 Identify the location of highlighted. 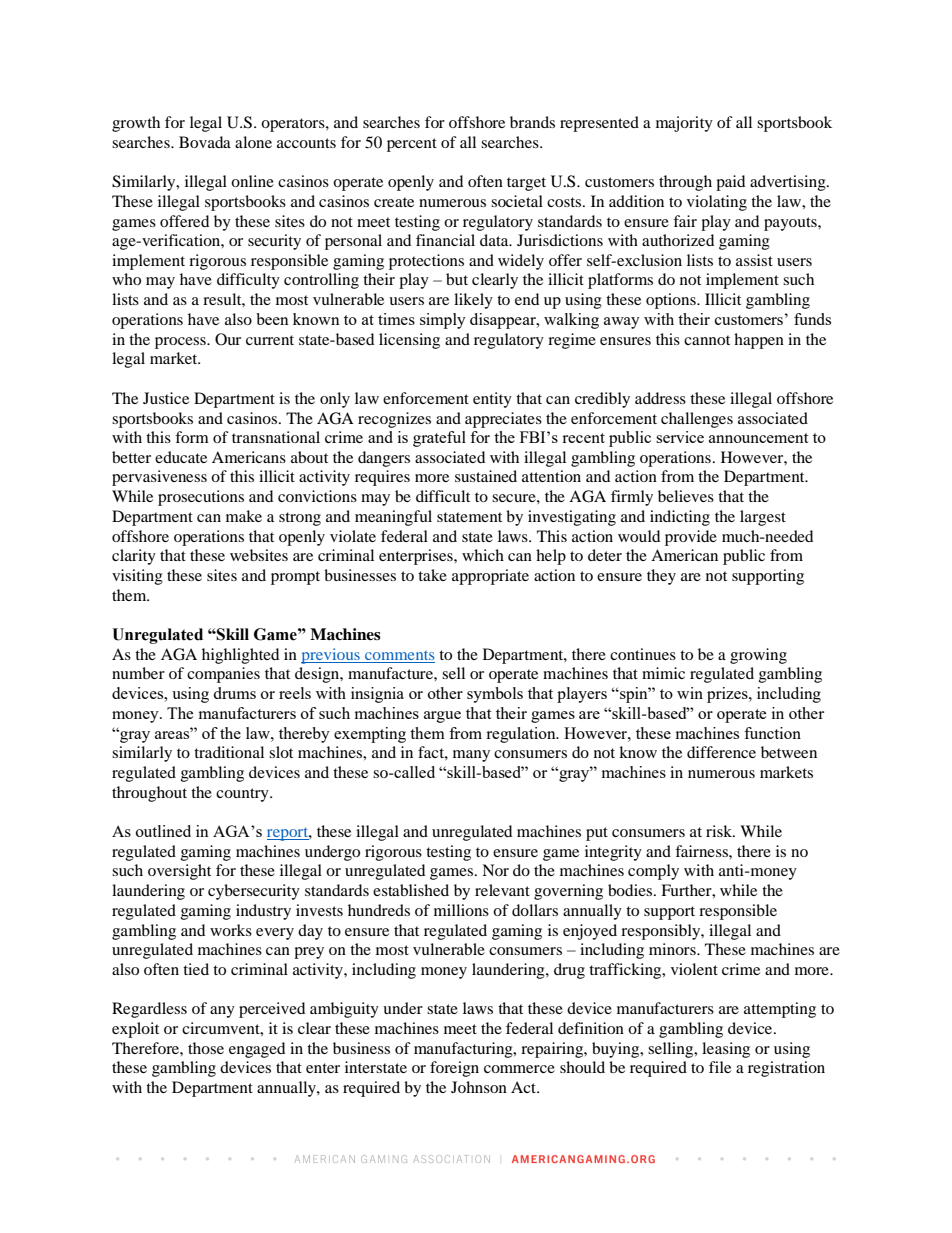
(240, 656).
